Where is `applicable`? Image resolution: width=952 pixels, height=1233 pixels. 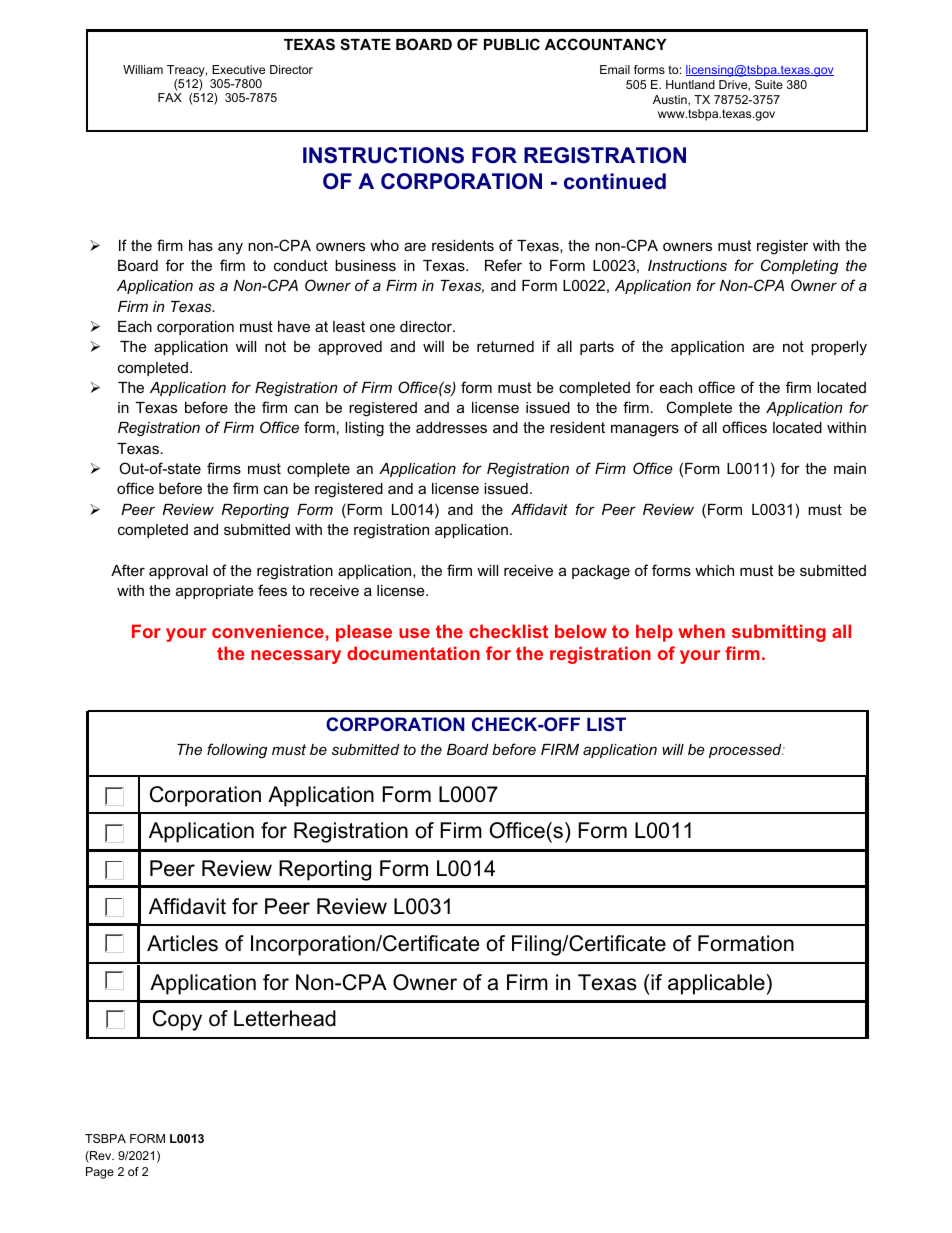
applicable is located at coordinates (716, 984).
